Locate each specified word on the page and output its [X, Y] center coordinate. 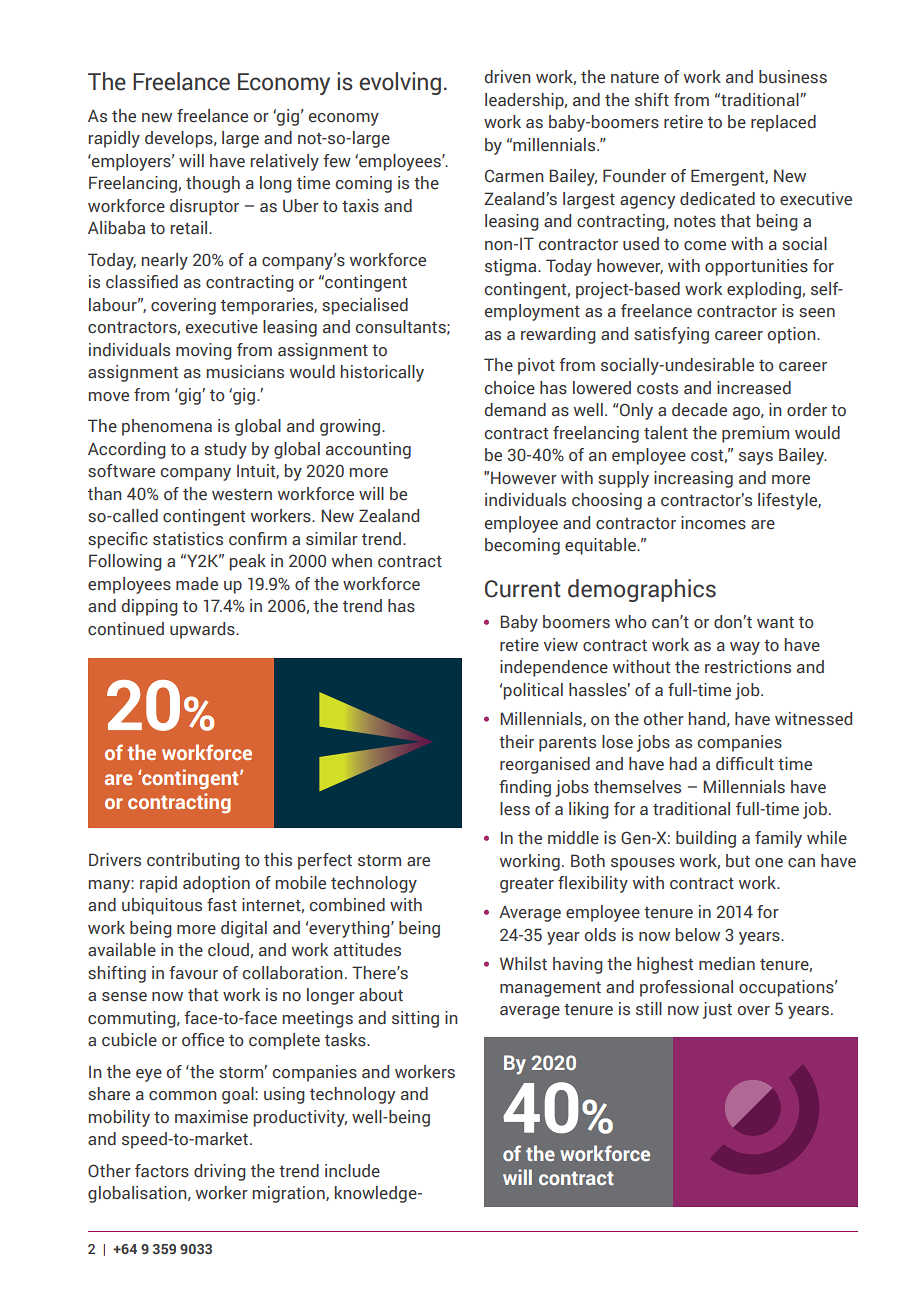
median [727, 964]
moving [204, 351]
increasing [693, 479]
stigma [512, 267]
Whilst [523, 964]
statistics [188, 539]
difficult [745, 764]
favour [193, 973]
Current [523, 589]
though [213, 184]
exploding [764, 290]
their [516, 742]
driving [220, 1172]
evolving [400, 83]
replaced [783, 123]
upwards [203, 630]
